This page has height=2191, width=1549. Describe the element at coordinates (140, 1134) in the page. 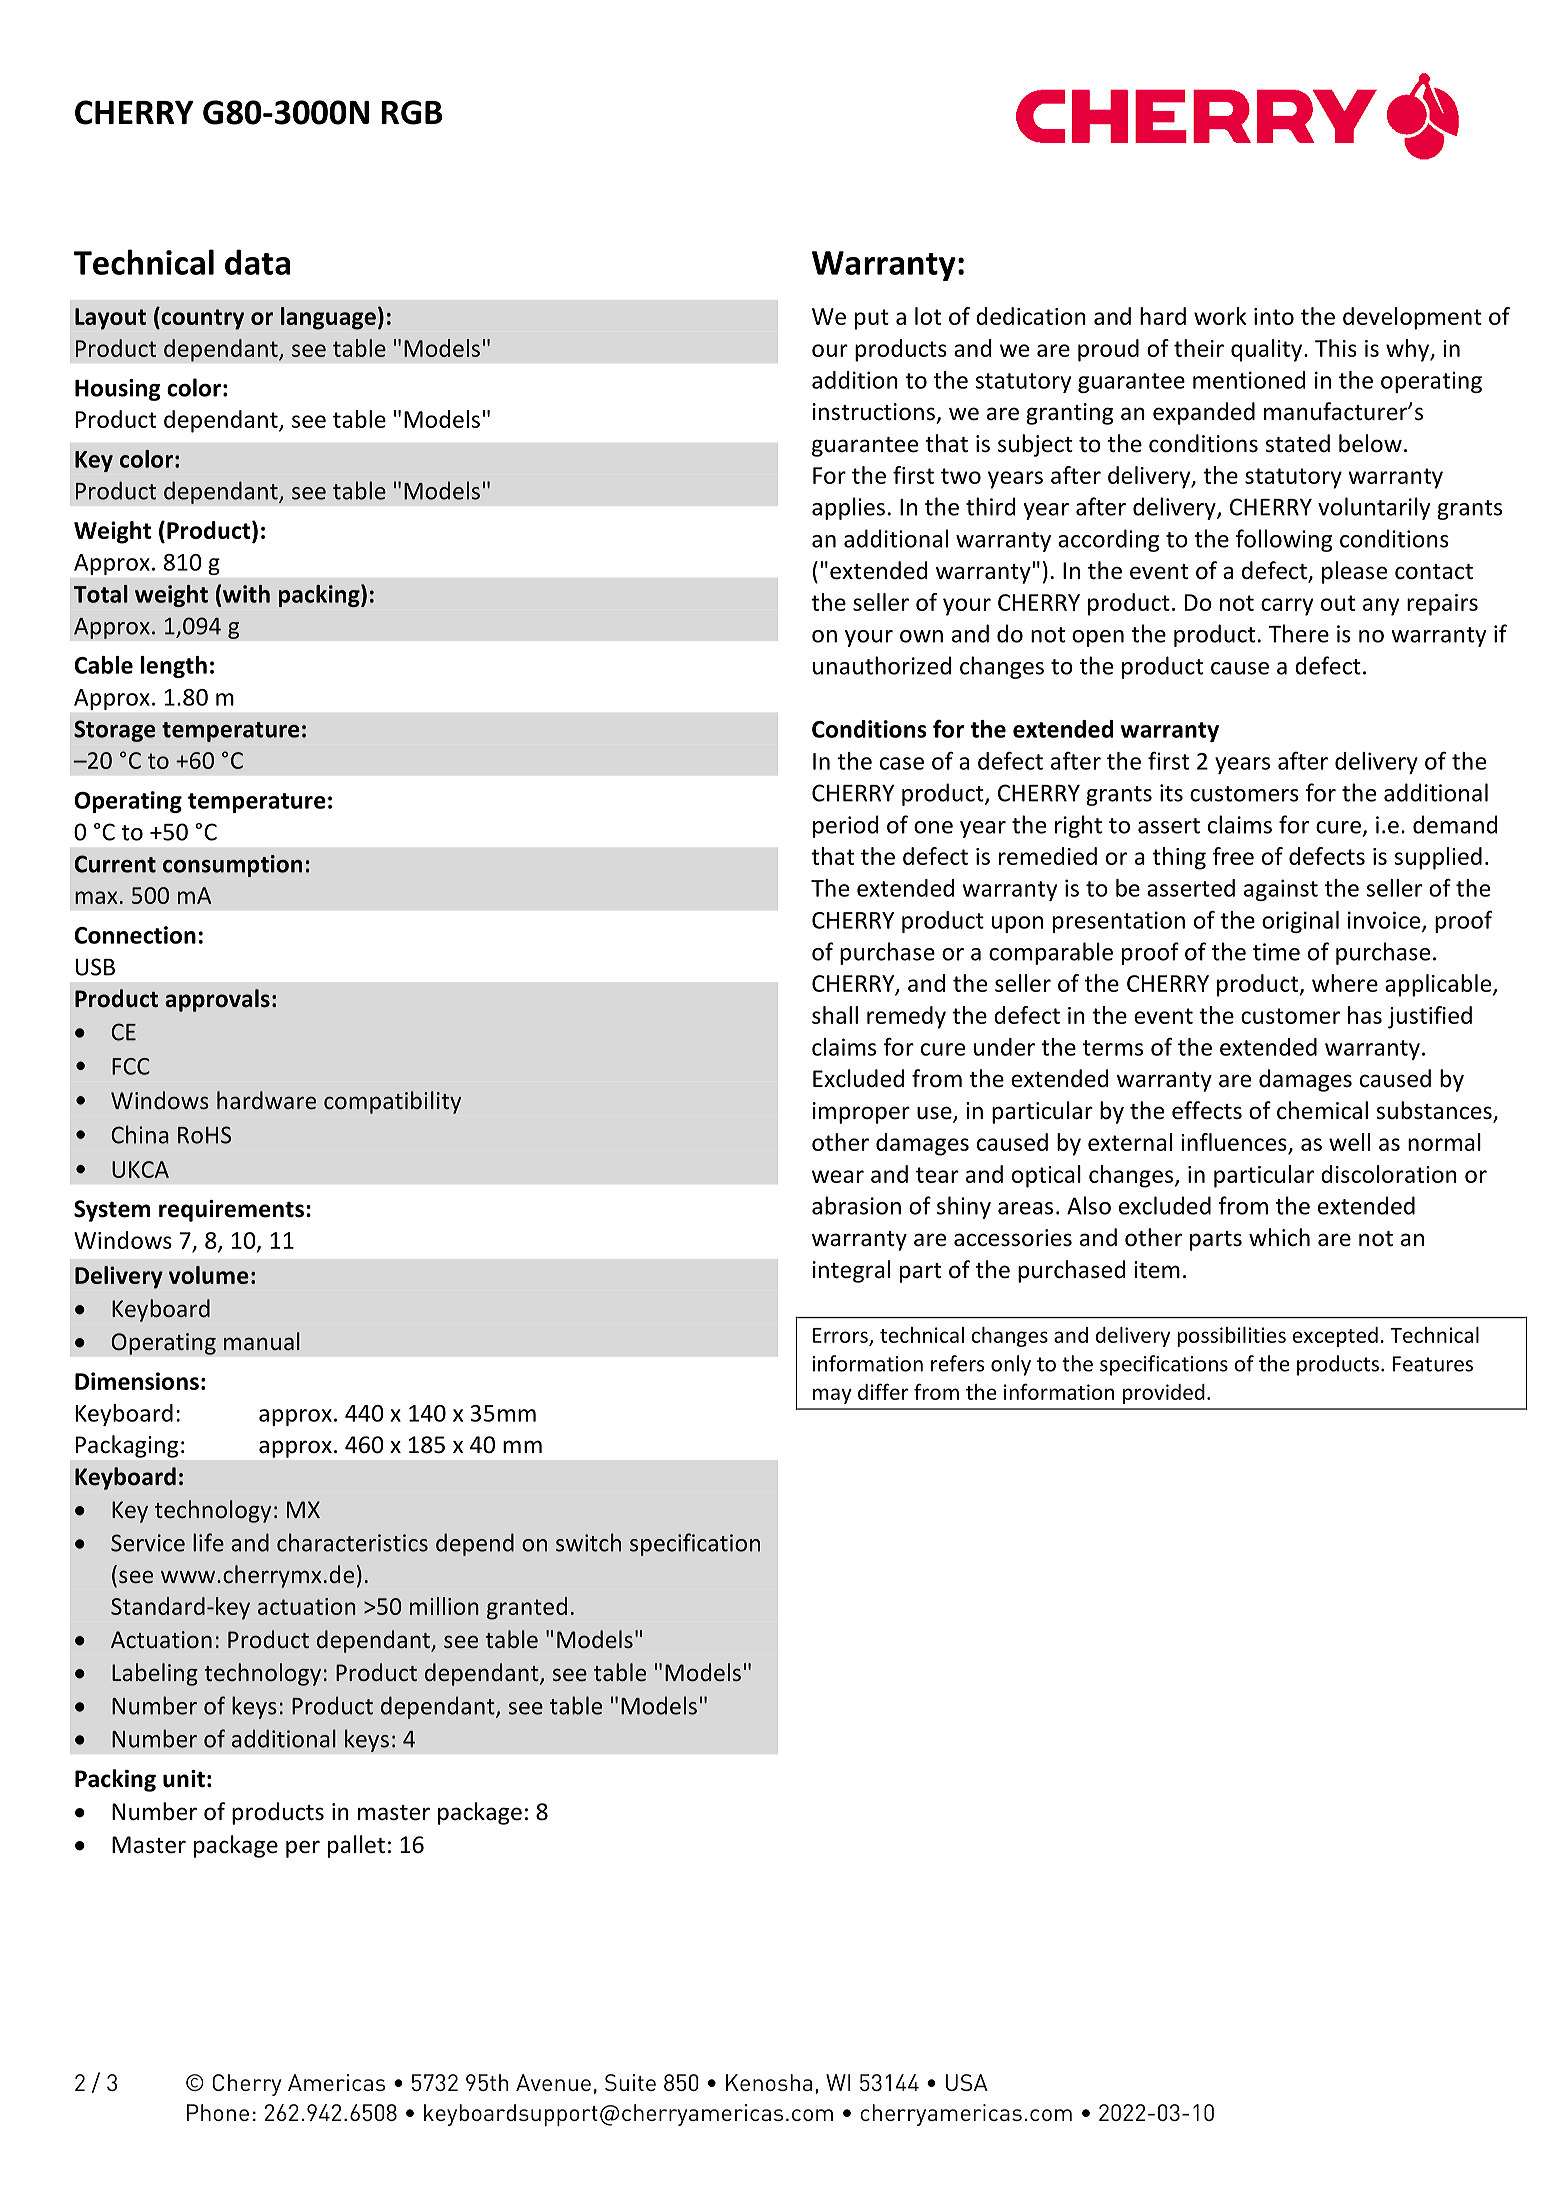

I see `China` at that location.
